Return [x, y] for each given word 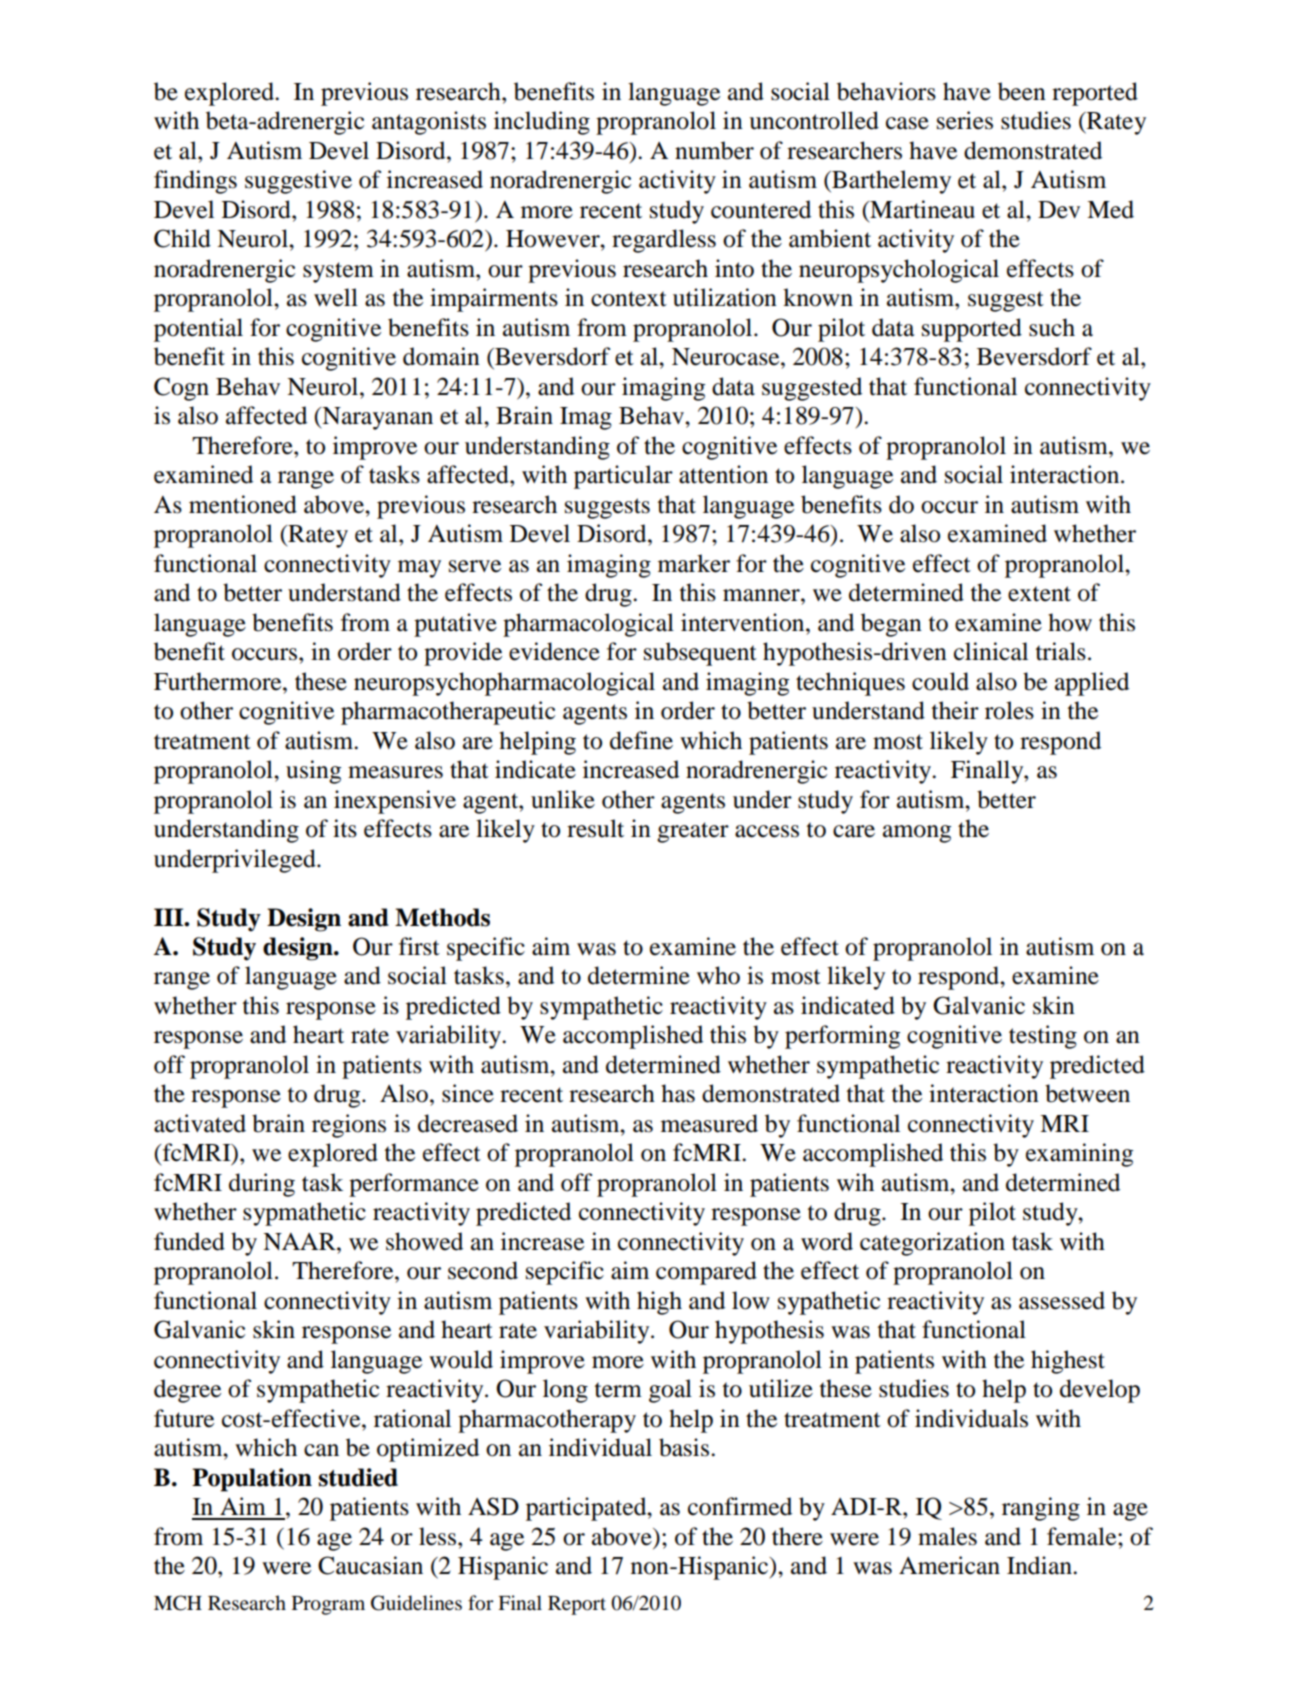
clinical [991, 651]
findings [195, 182]
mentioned [243, 504]
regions [349, 1126]
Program [328, 1605]
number [714, 150]
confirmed [740, 1506]
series [965, 120]
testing [1043, 1037]
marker [694, 563]
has [678, 1093]
